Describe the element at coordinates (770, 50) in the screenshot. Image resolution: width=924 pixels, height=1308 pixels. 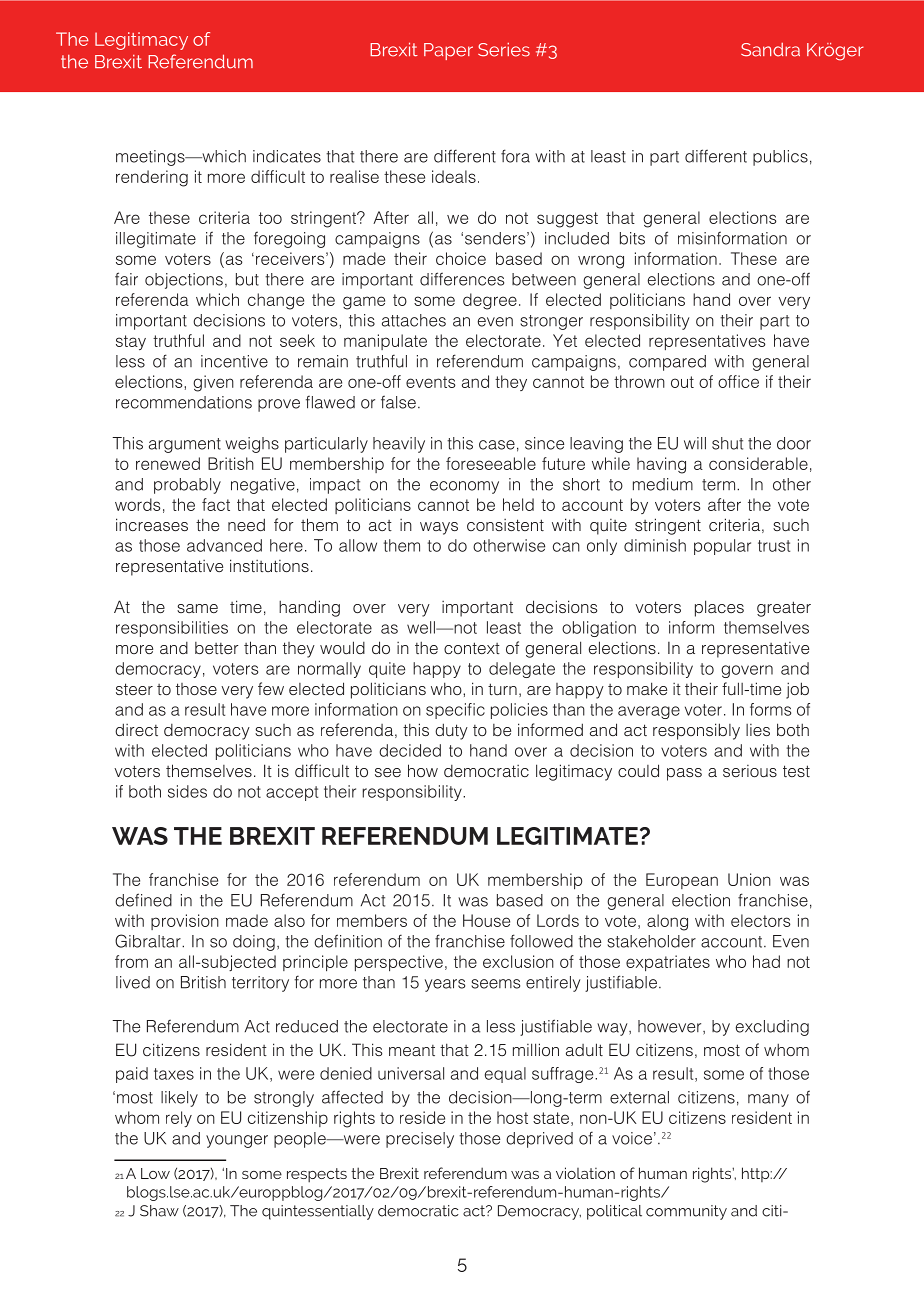
I see `Sandra` at that location.
